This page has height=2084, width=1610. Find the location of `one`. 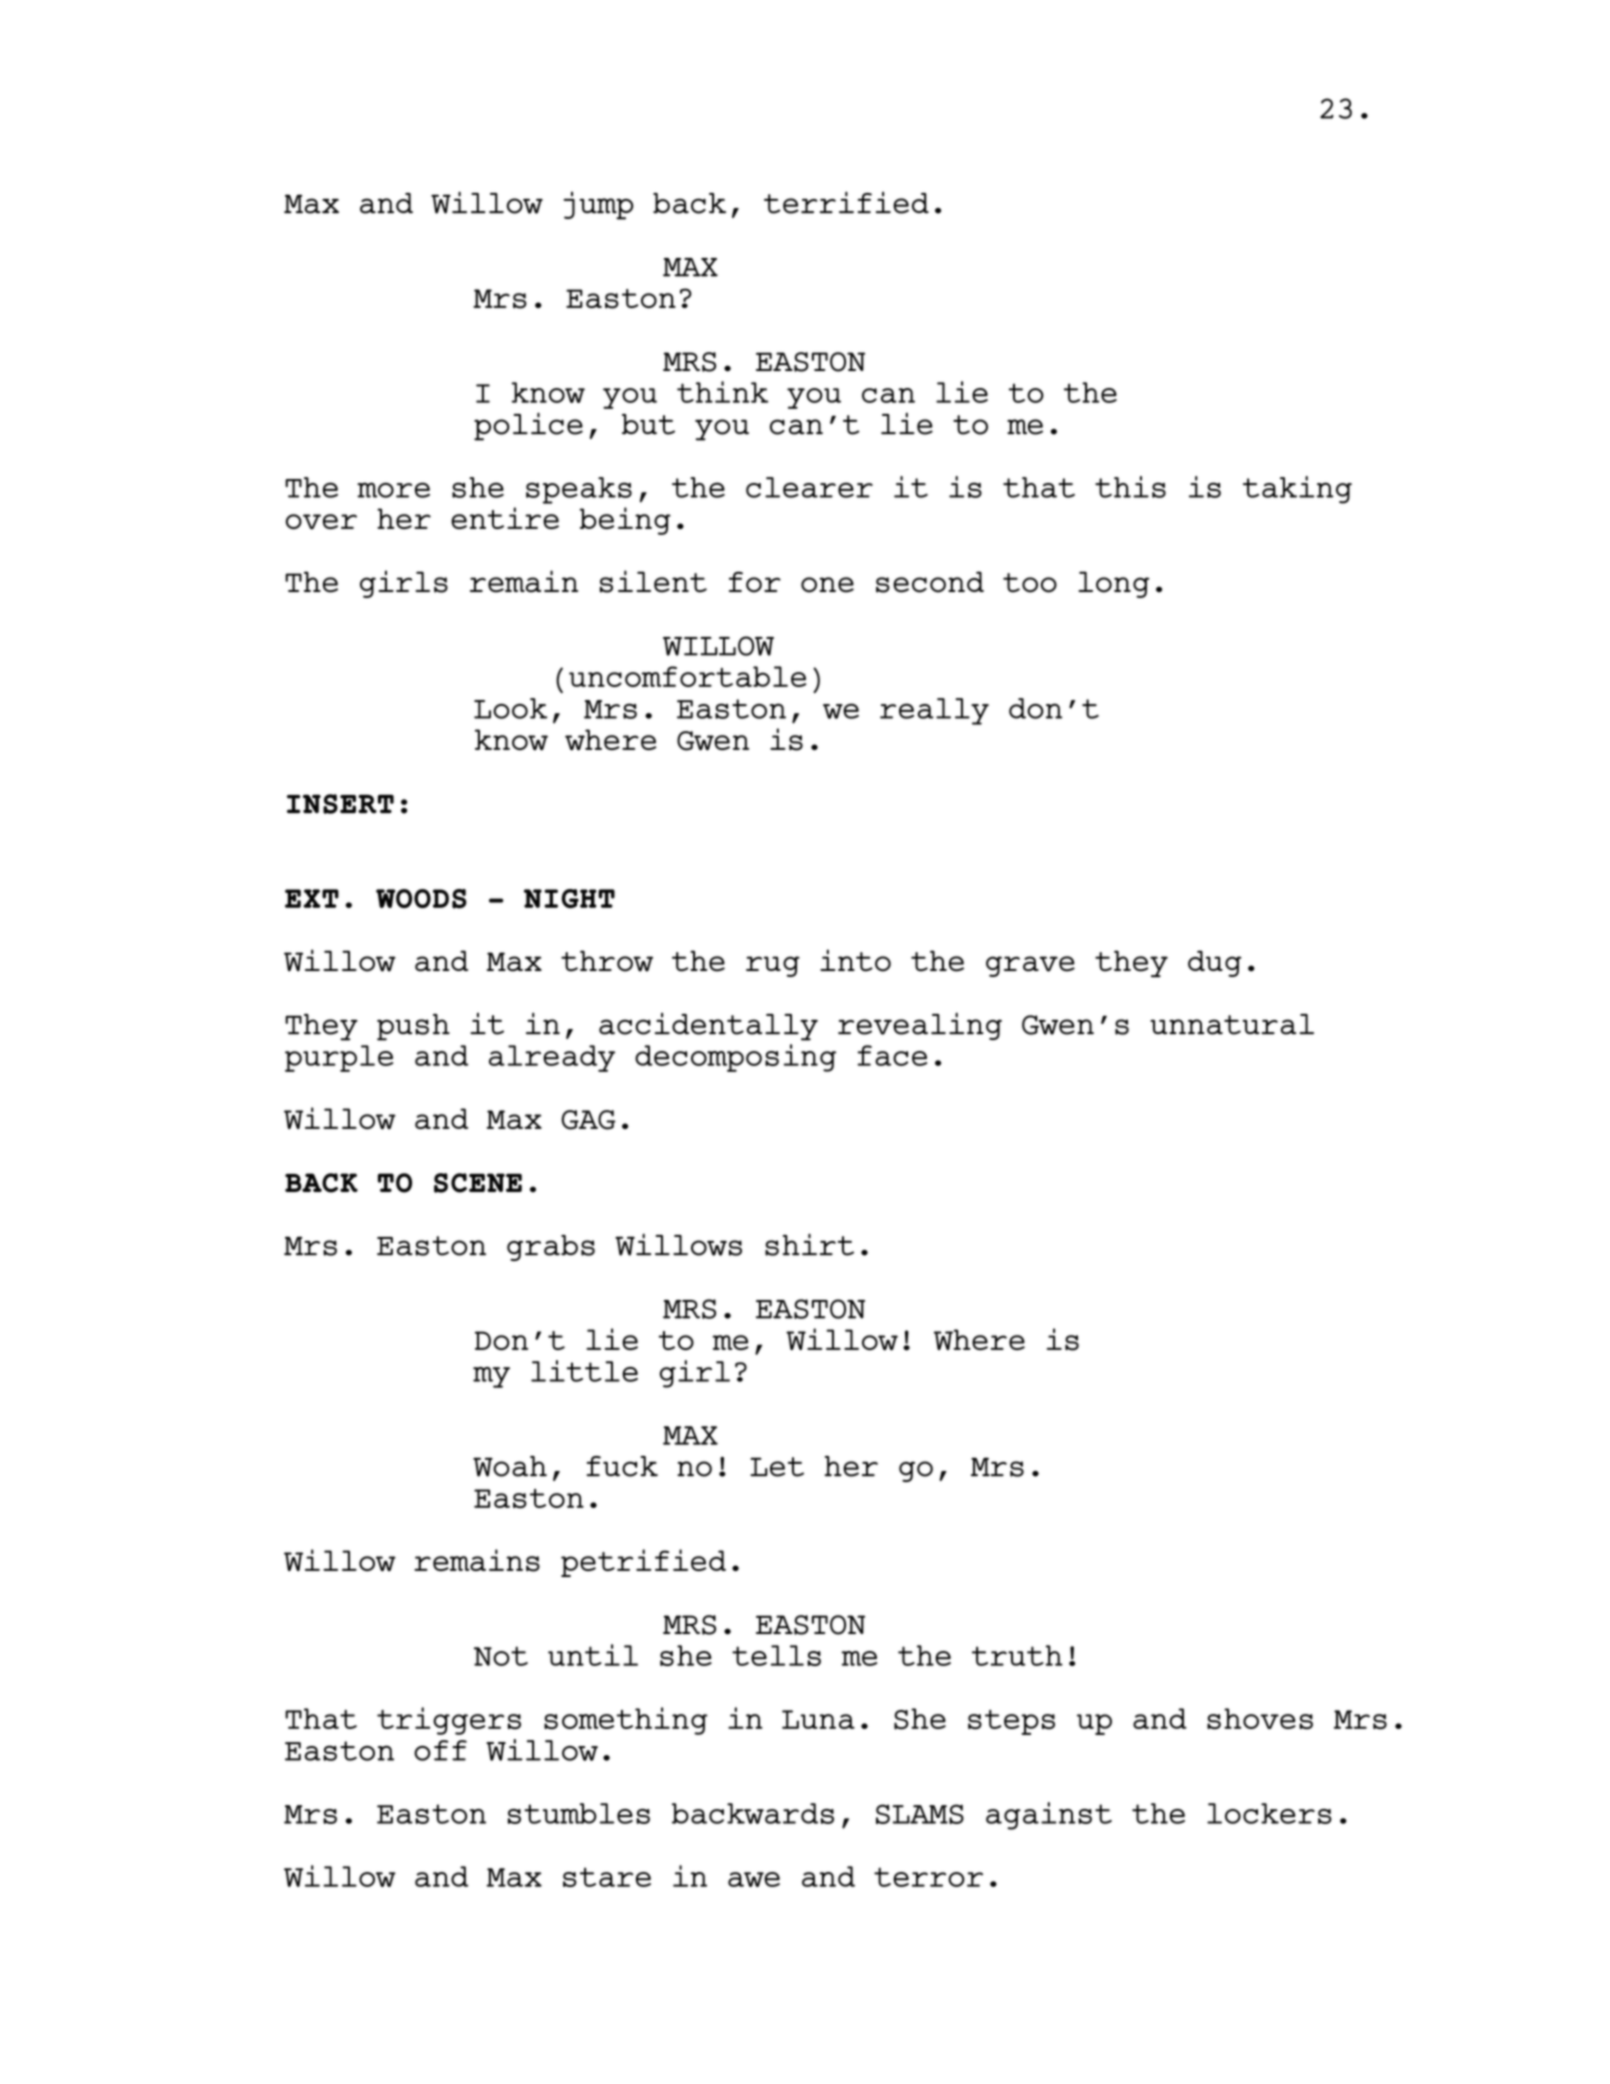

one is located at coordinates (827, 585).
